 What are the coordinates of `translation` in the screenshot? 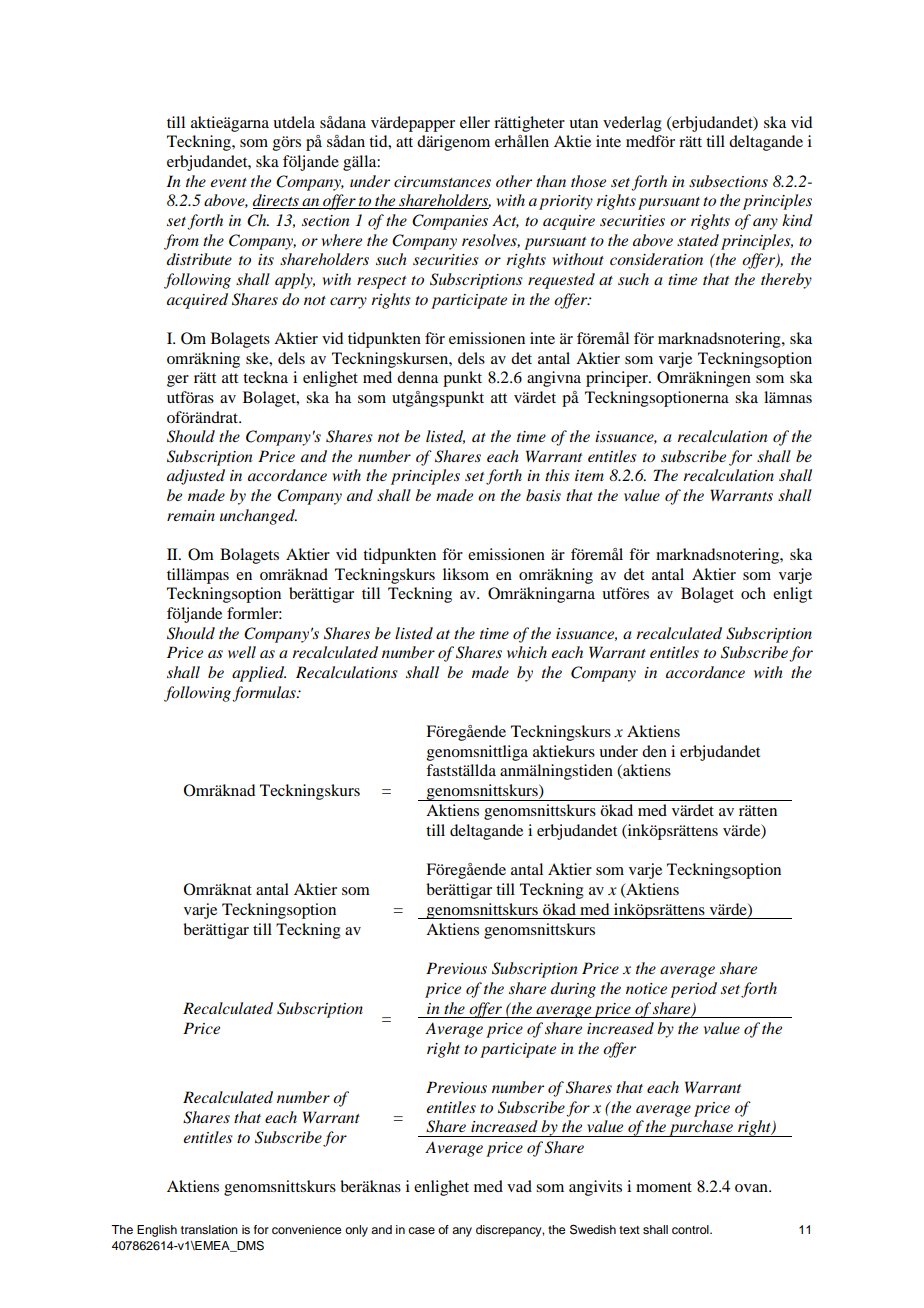 It's located at (209, 1229).
